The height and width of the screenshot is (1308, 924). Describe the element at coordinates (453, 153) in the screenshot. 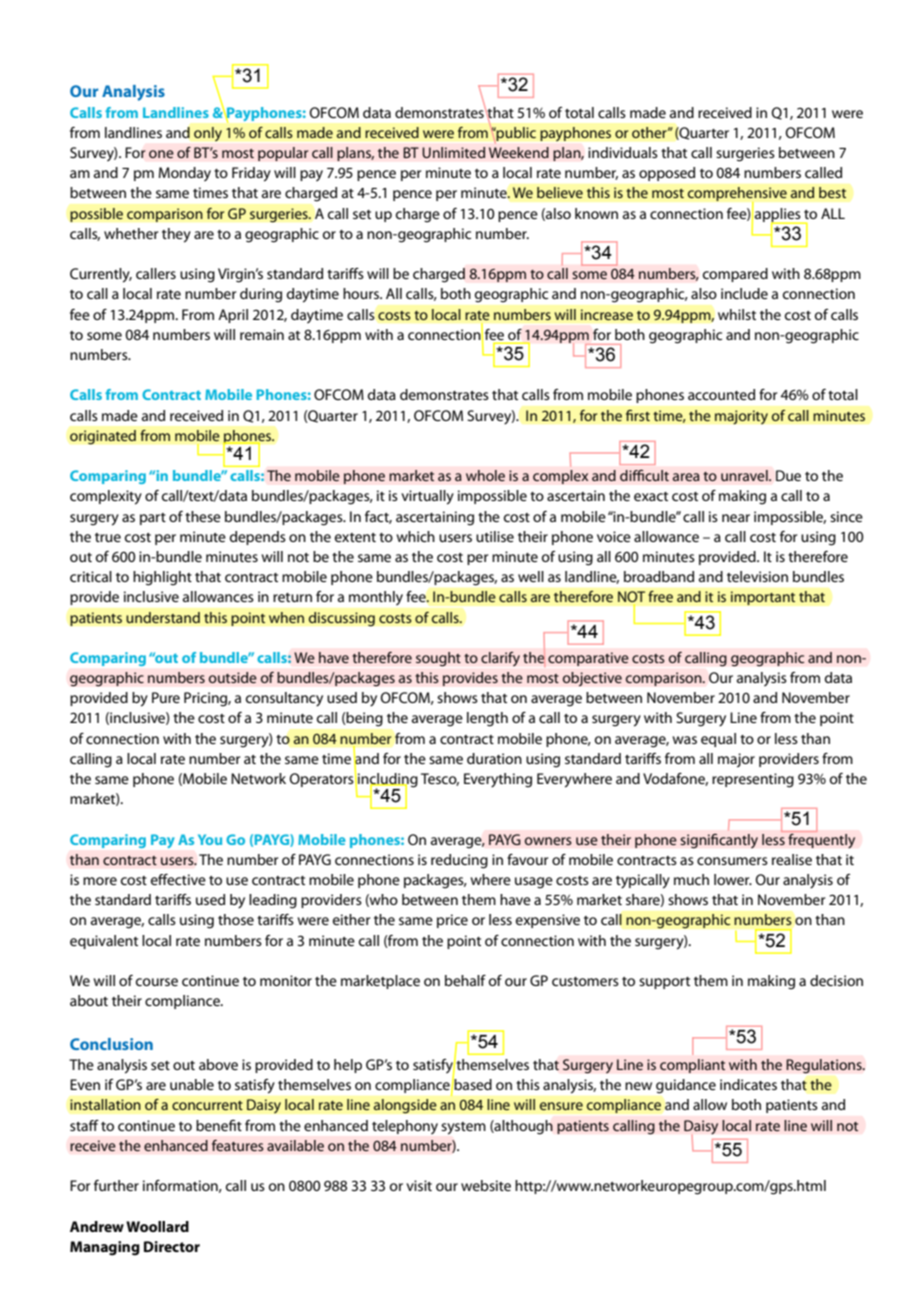

I see `Unlimited` at that location.
